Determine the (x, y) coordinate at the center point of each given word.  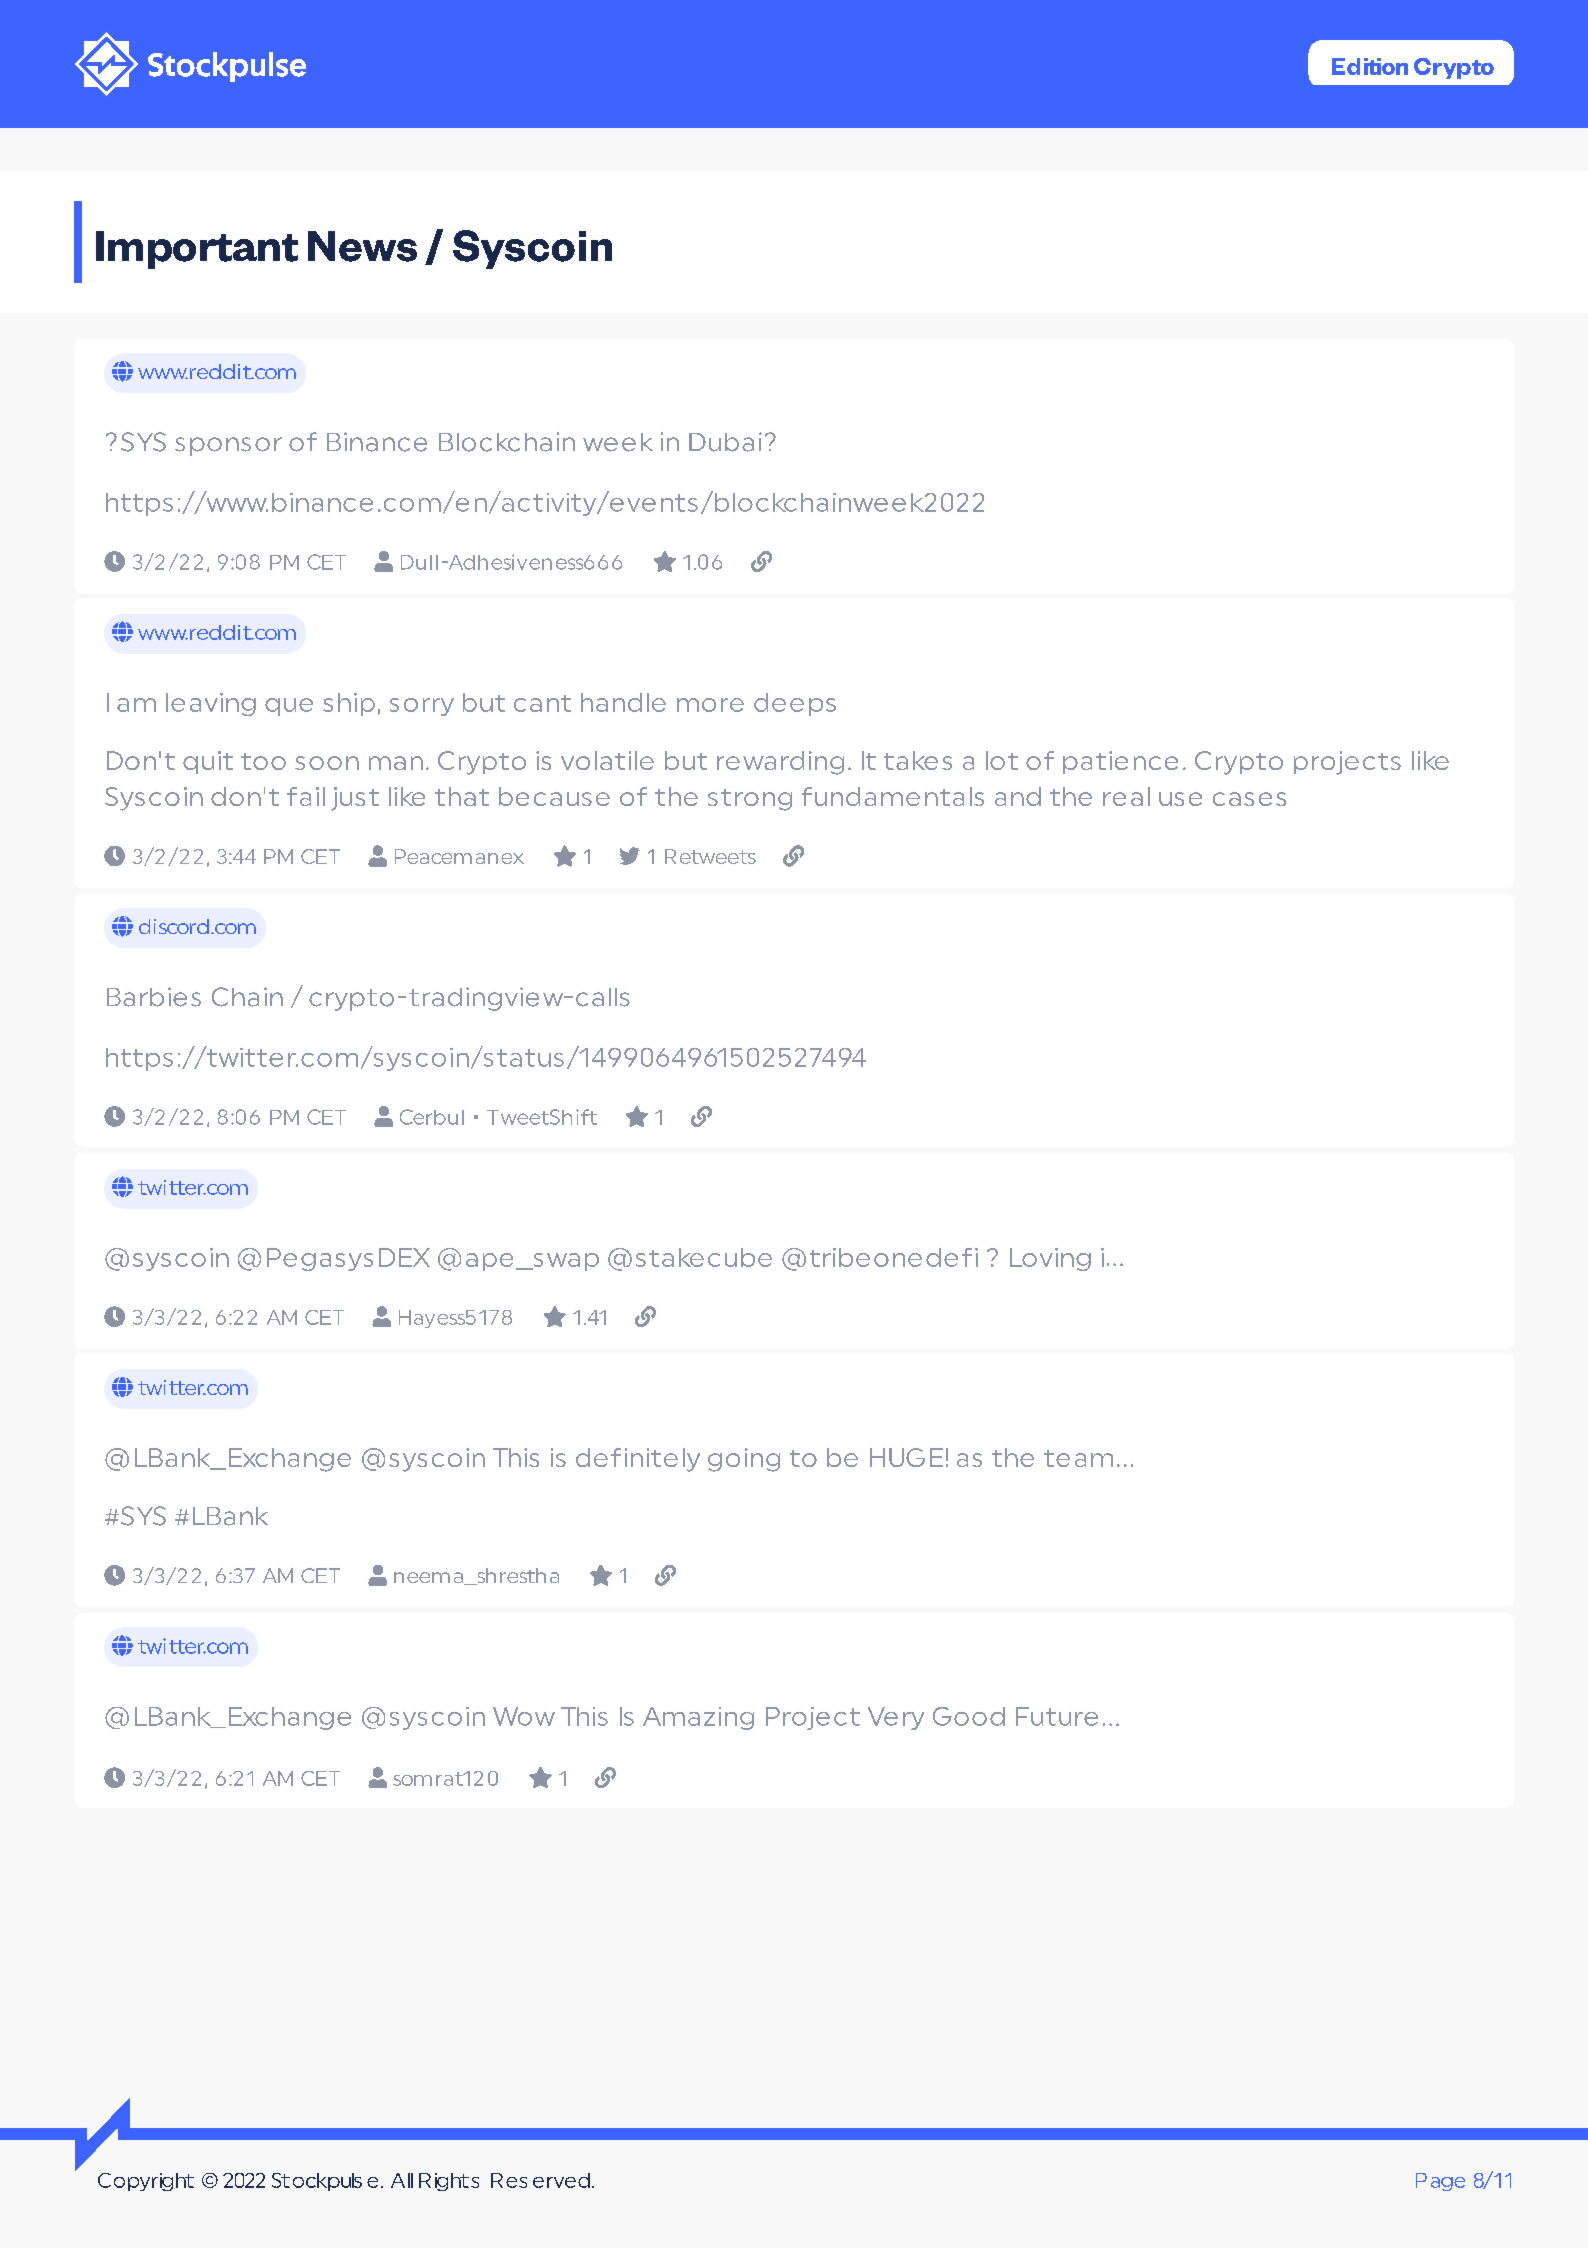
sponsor (228, 446)
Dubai (725, 442)
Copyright (146, 2182)
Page (1440, 2182)
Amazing (698, 1718)
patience (1120, 762)
